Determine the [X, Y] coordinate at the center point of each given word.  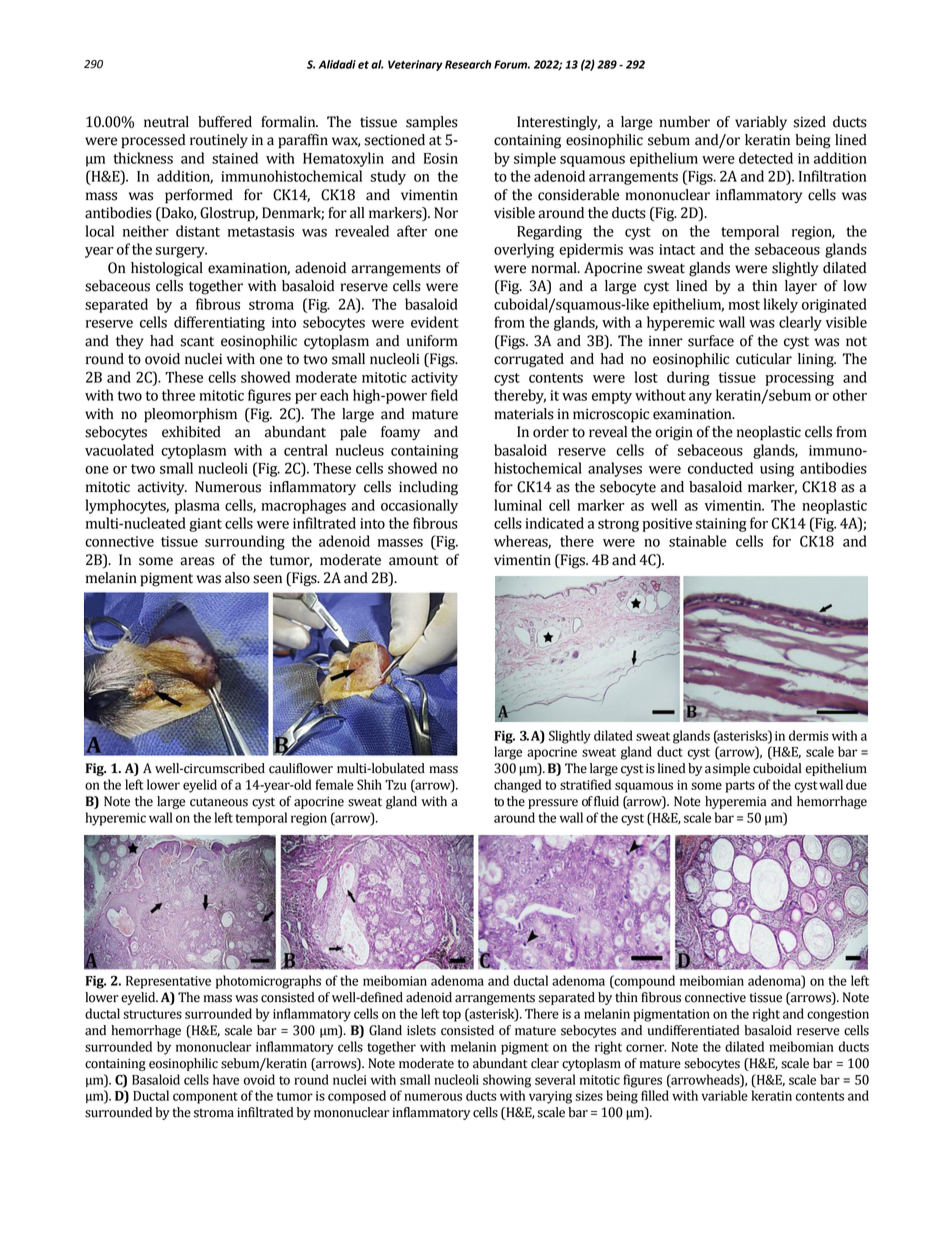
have [226, 1079]
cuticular [764, 359]
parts [740, 787]
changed [517, 786]
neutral [166, 122]
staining [721, 525]
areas [197, 561]
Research [468, 64]
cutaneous [219, 802]
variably [761, 123]
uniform [432, 341]
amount [414, 560]
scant [197, 342]
